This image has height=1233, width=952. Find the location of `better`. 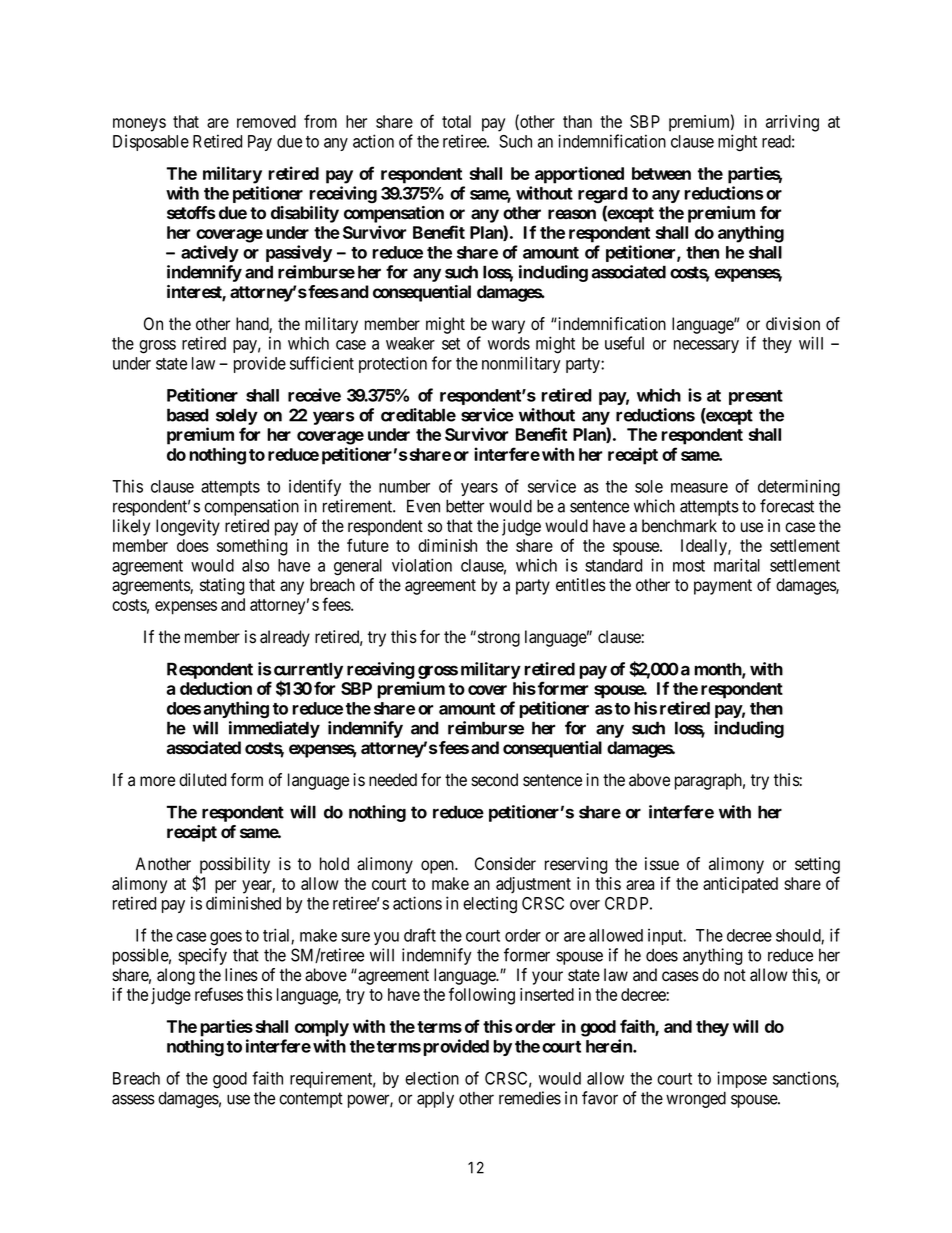

better is located at coordinates (465, 506).
